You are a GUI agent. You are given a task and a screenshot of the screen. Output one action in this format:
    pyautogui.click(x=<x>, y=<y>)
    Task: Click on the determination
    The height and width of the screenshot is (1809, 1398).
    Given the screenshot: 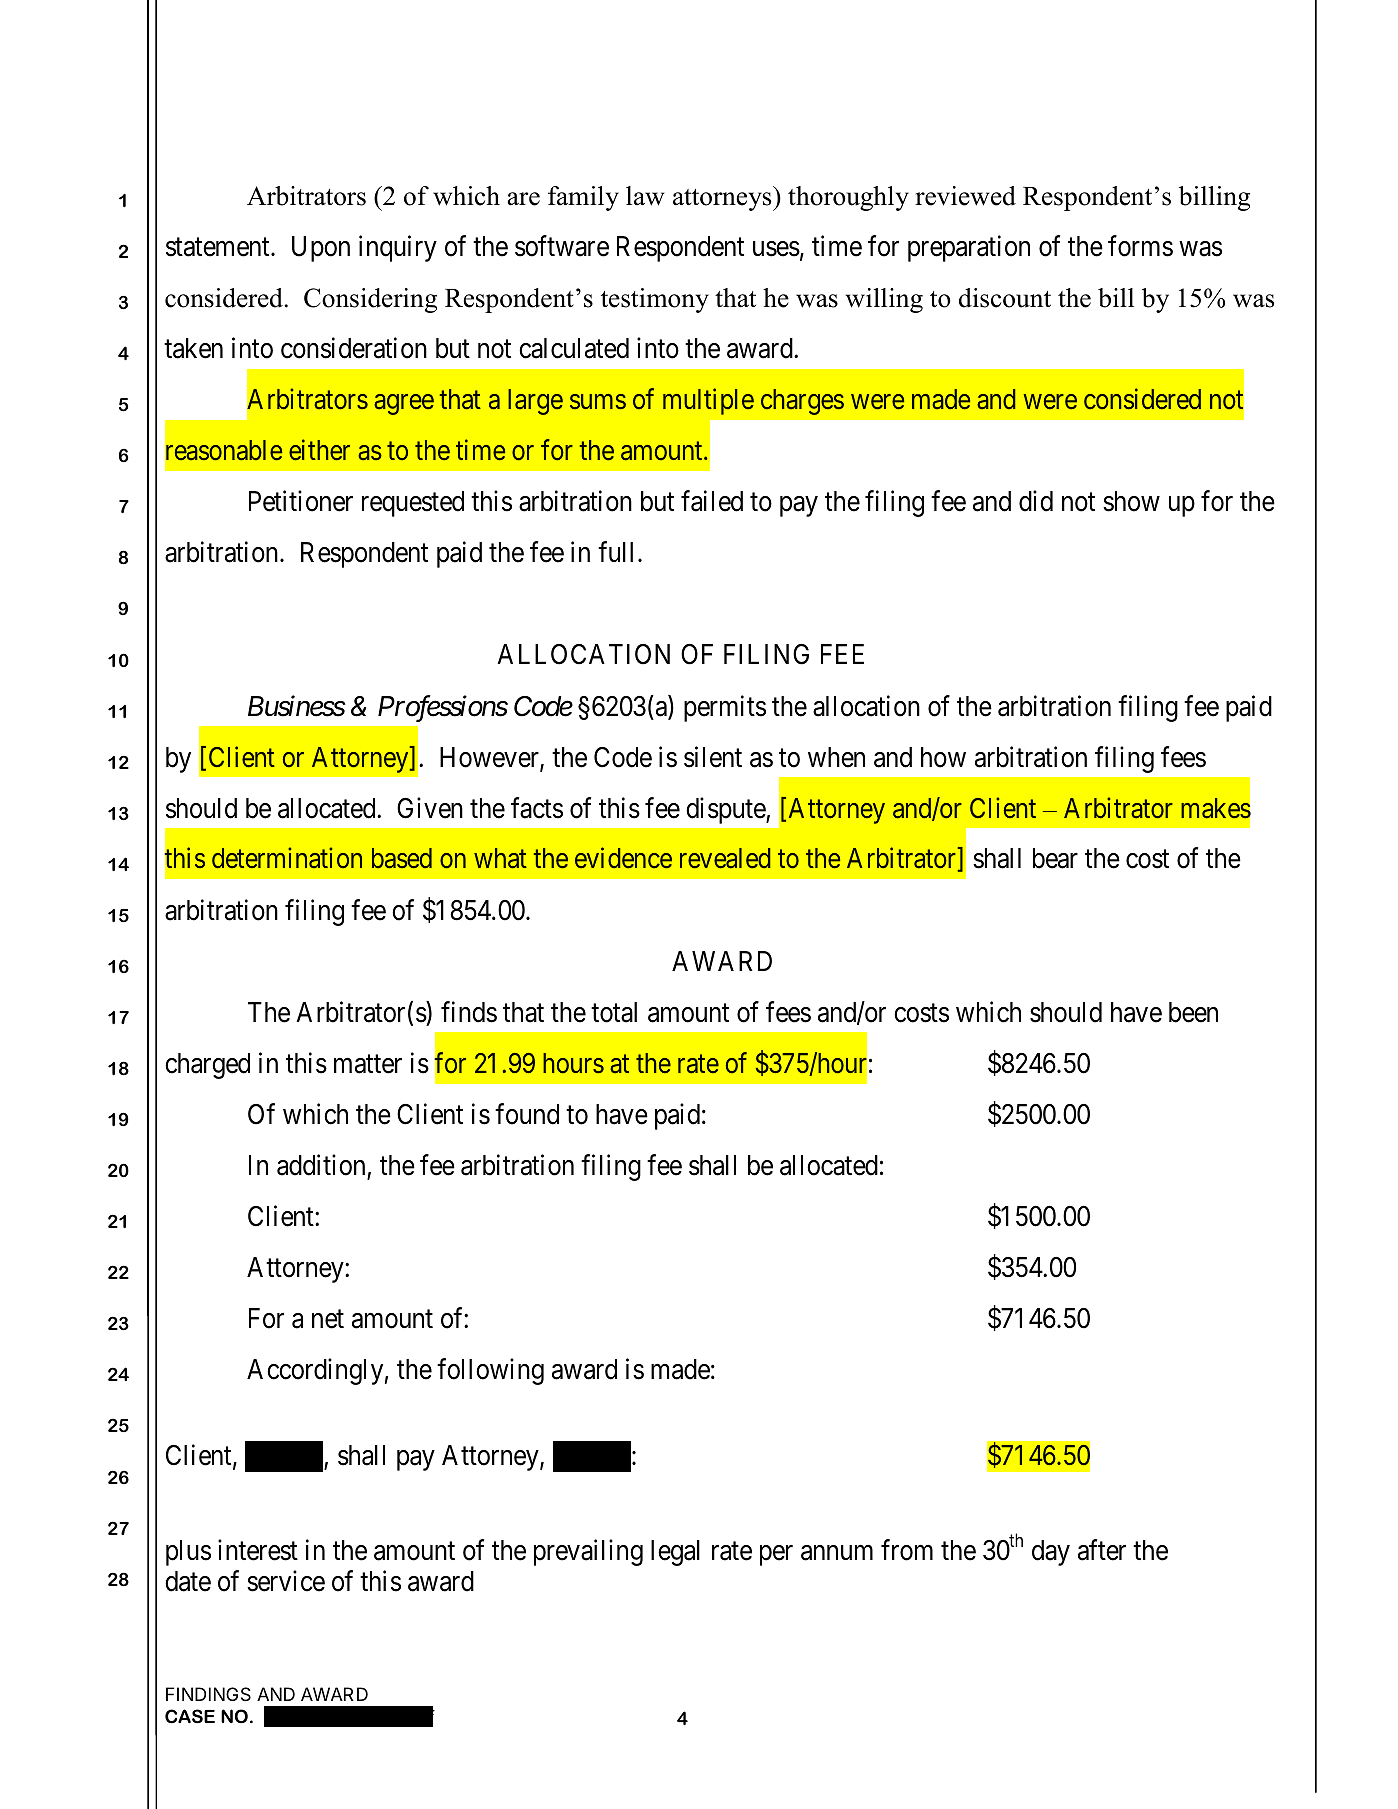 What is the action you would take?
    pyautogui.click(x=287, y=858)
